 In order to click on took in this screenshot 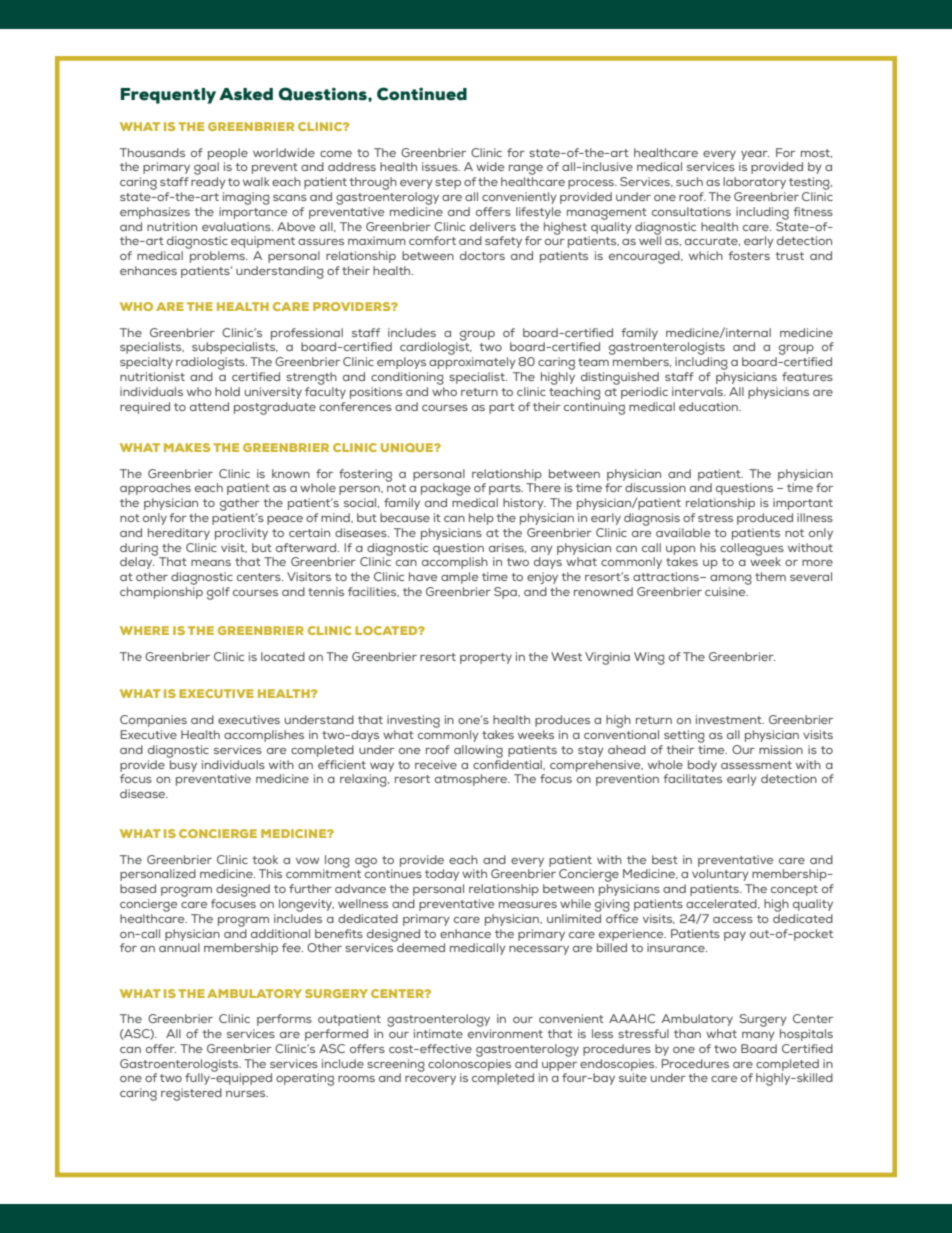, I will do `click(265, 859)`.
